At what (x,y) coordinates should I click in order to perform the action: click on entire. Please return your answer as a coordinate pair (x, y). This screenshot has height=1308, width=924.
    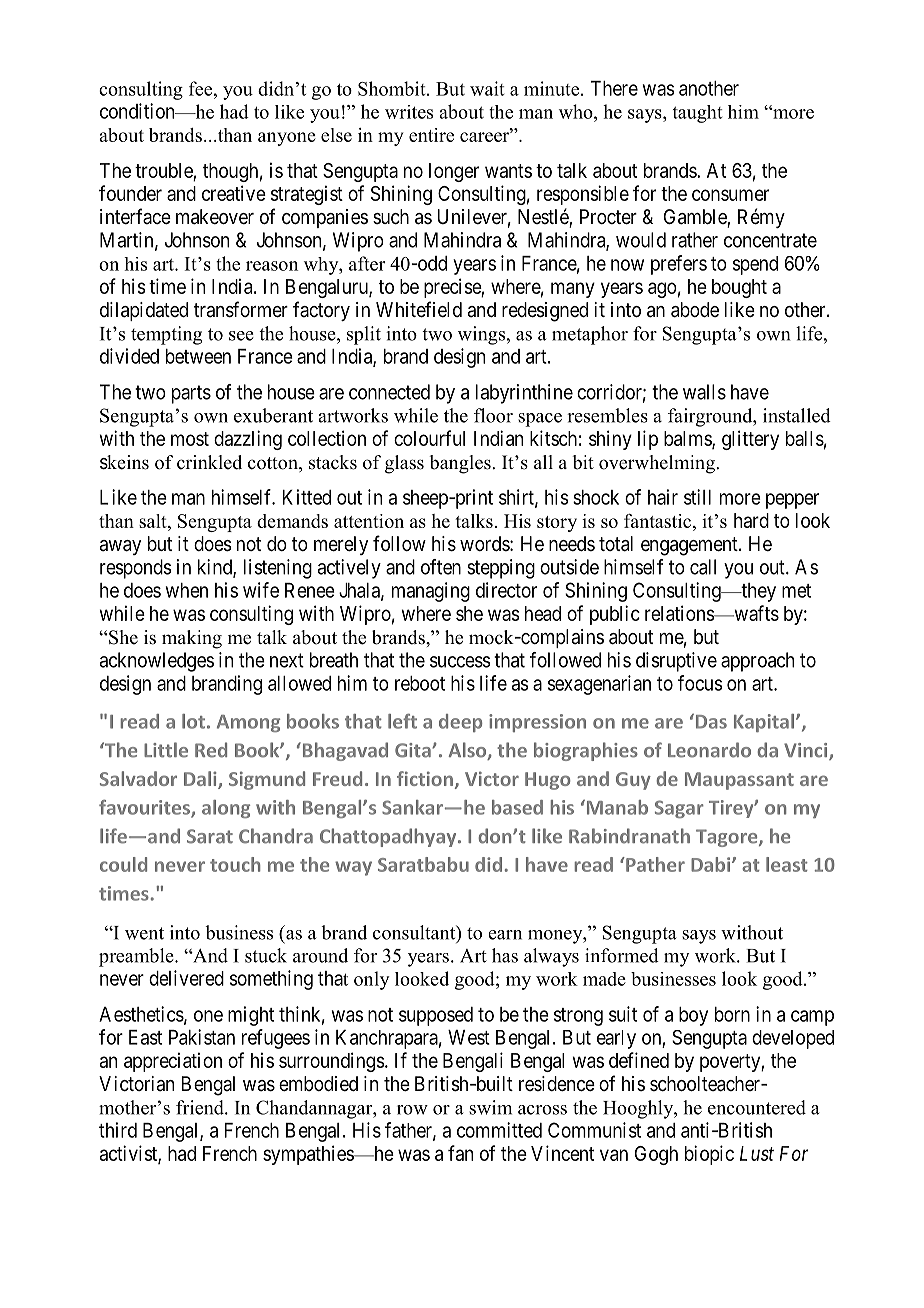
    Looking at the image, I should click on (431, 135).
